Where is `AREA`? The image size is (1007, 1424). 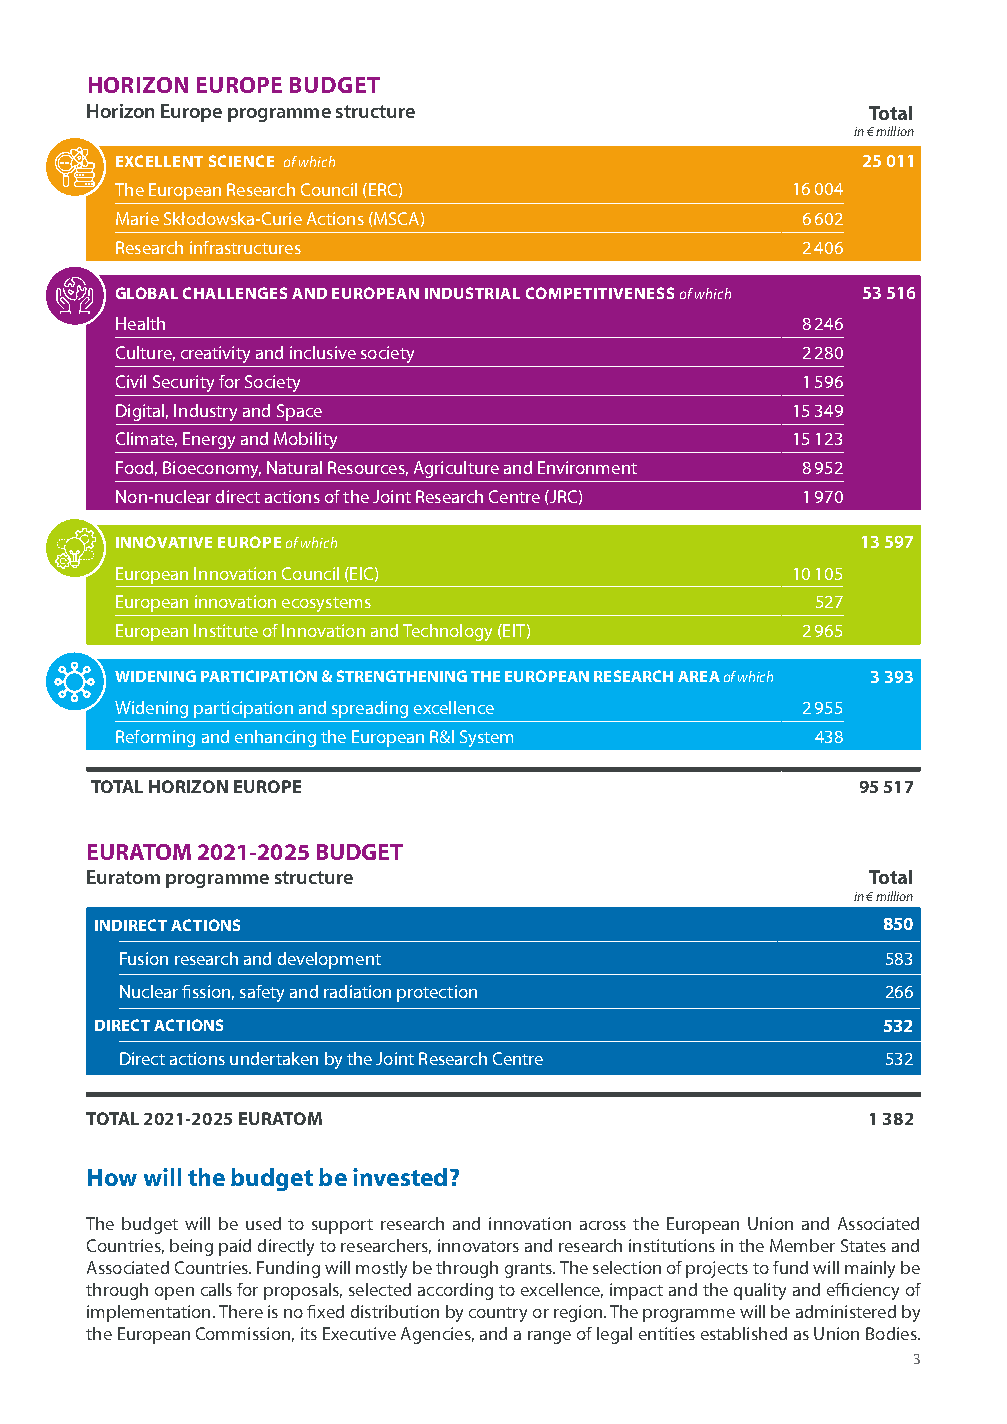
AREA is located at coordinates (699, 676).
